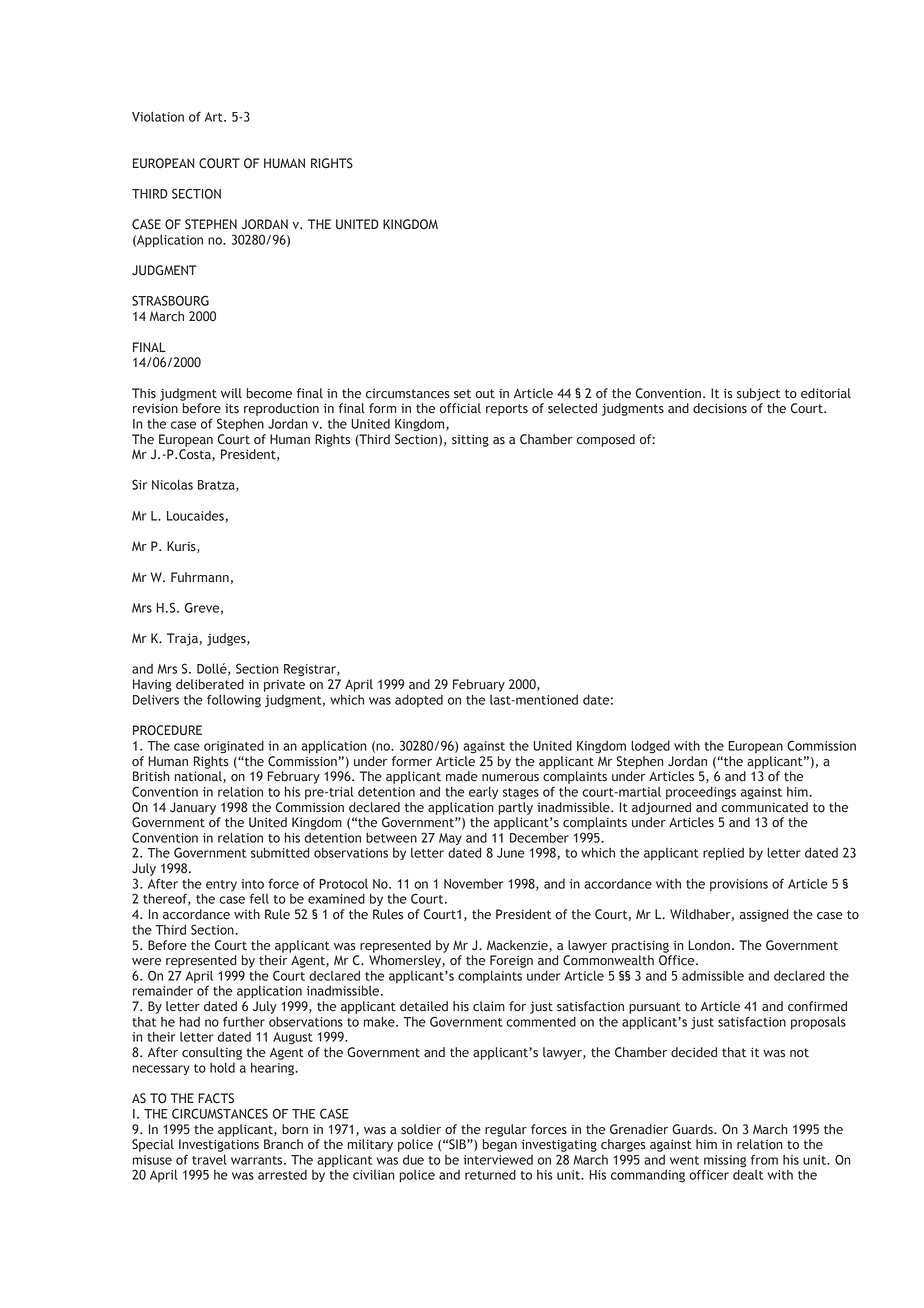 This screenshot has width=924, height=1308. I want to click on early, so click(483, 792).
